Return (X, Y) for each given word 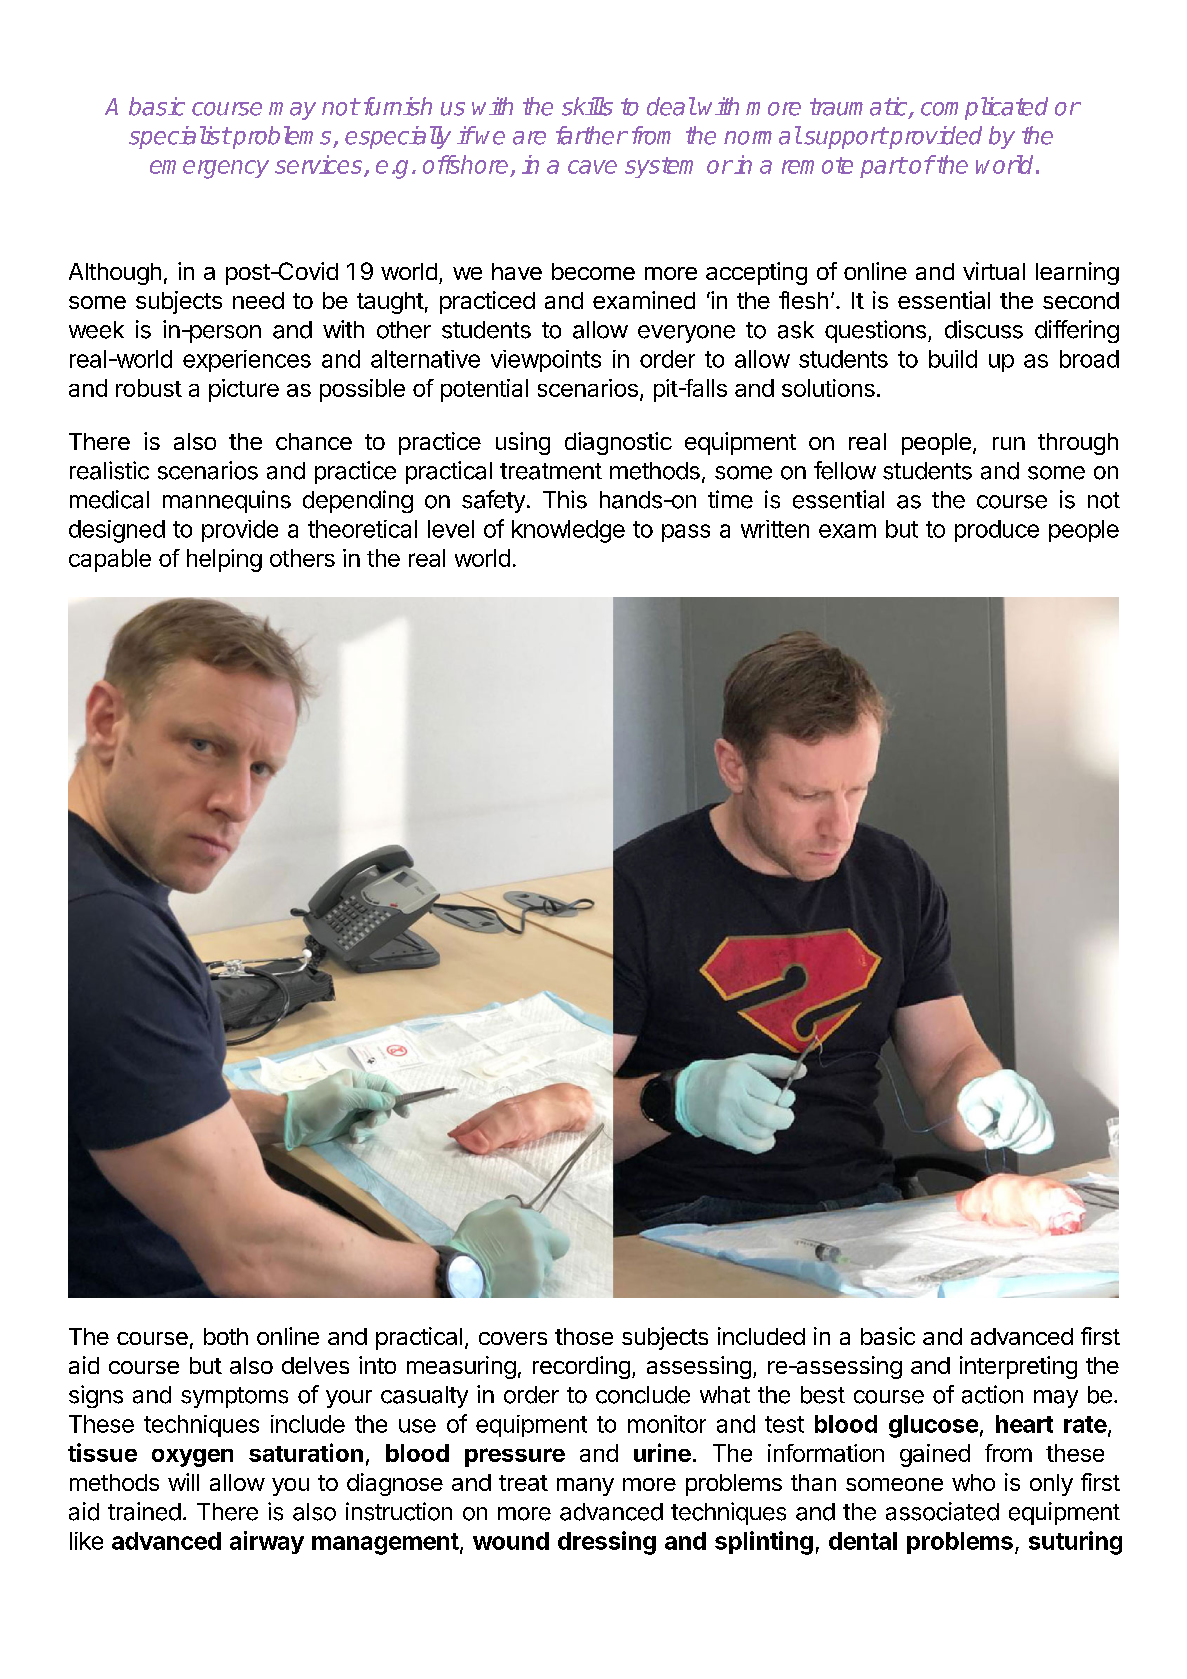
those (584, 1336)
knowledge (568, 531)
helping (224, 560)
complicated (984, 108)
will (183, 1482)
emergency (209, 169)
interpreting (1018, 1367)
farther (591, 135)
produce (997, 531)
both (226, 1336)
